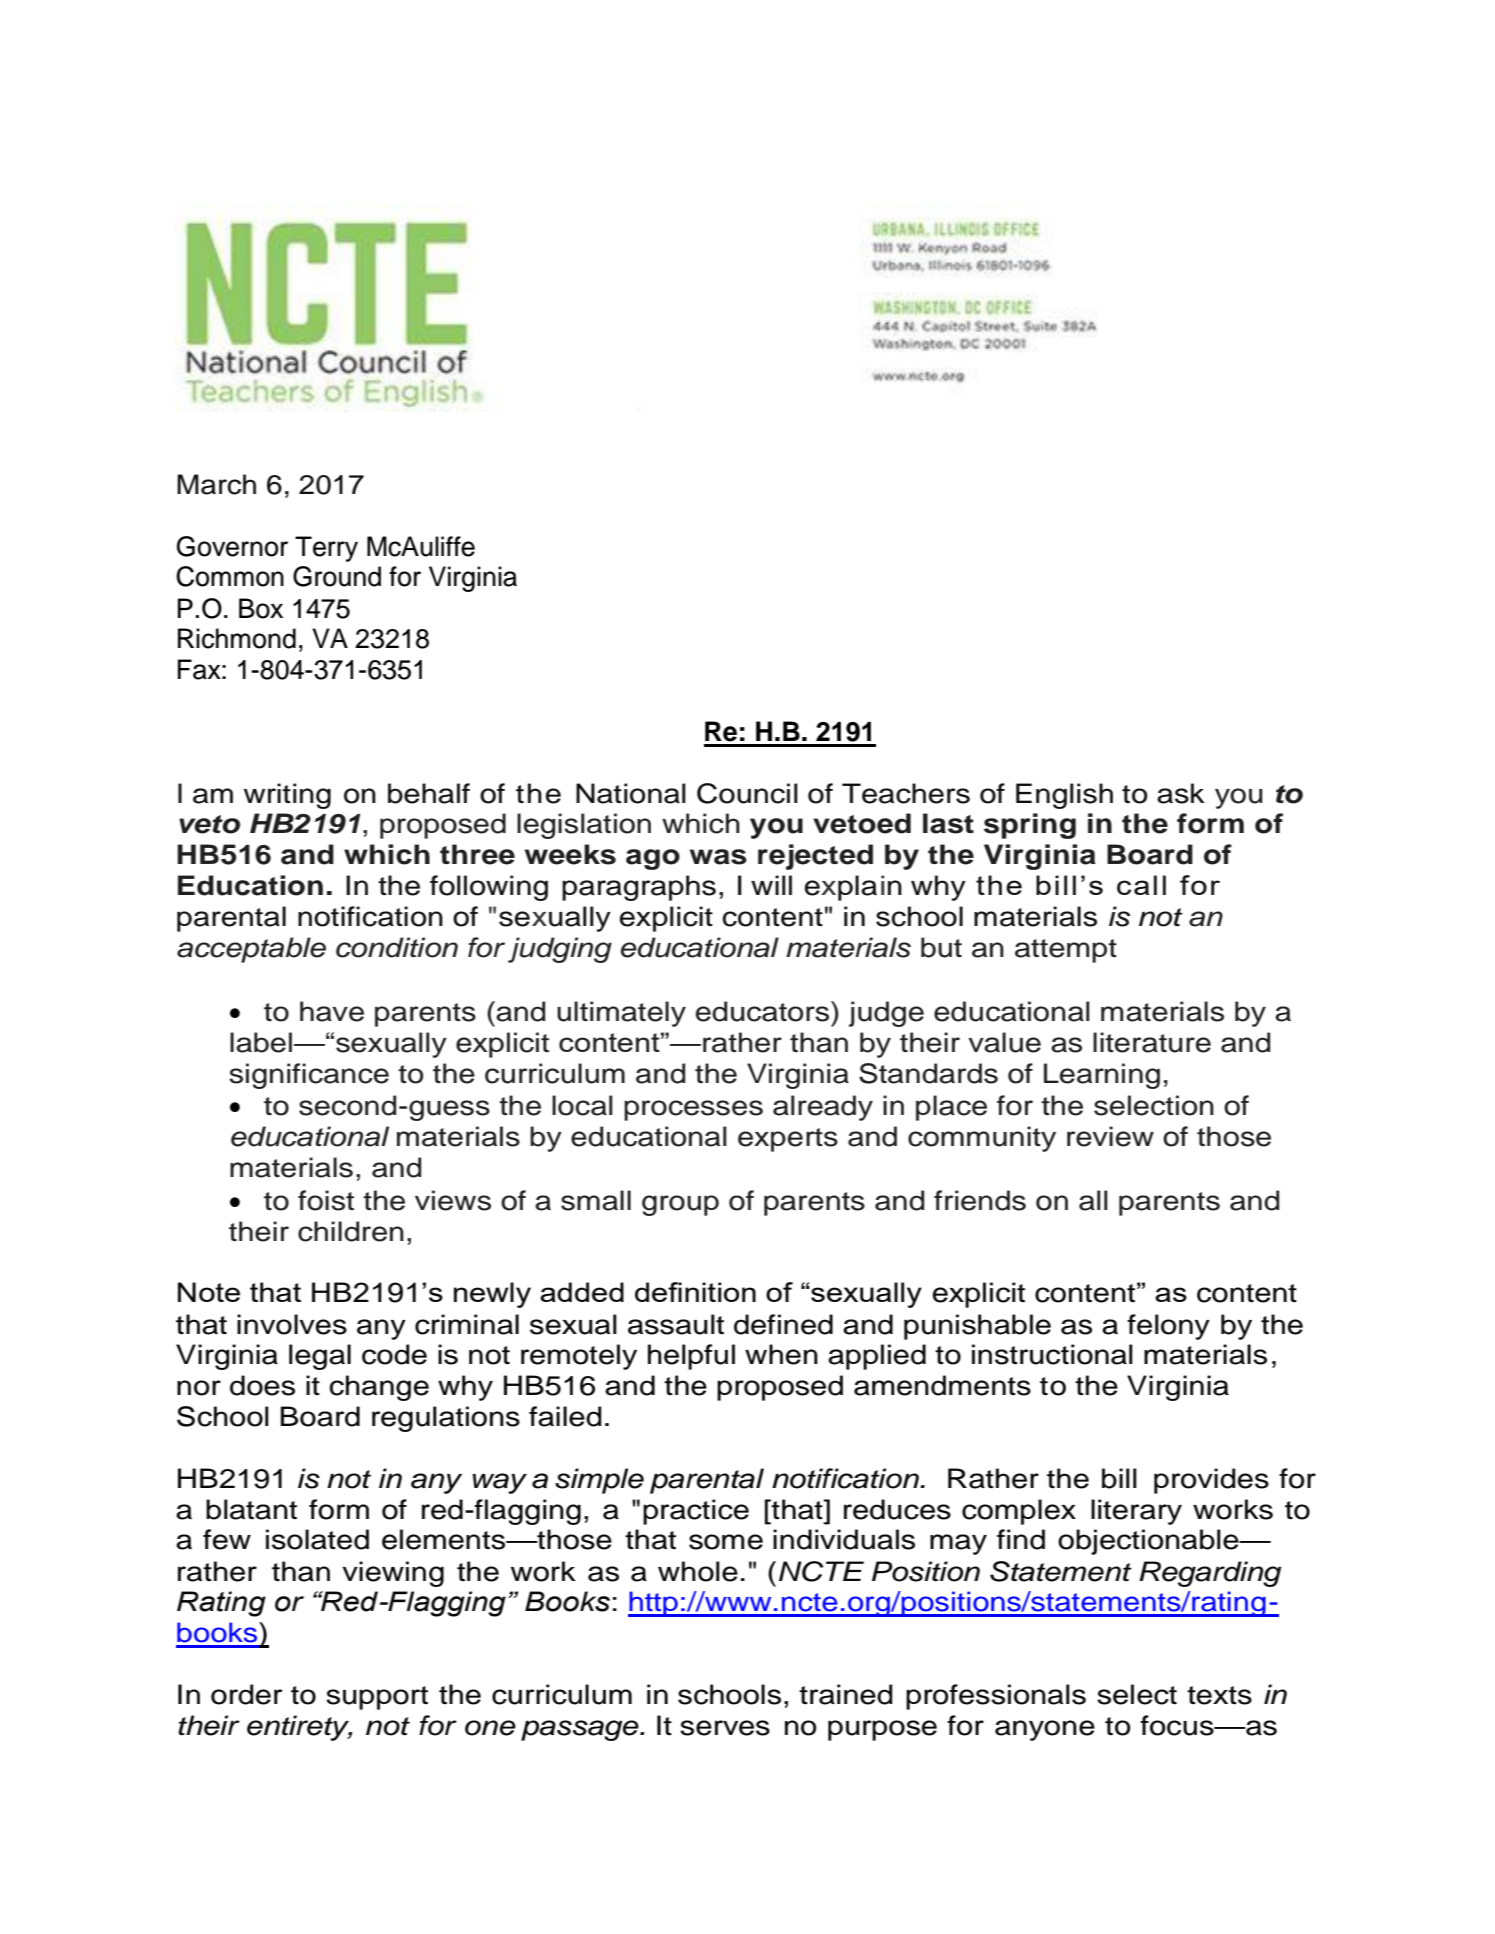 Image resolution: width=1495 pixels, height=1934 pixels. I want to click on English, so click(1064, 796).
